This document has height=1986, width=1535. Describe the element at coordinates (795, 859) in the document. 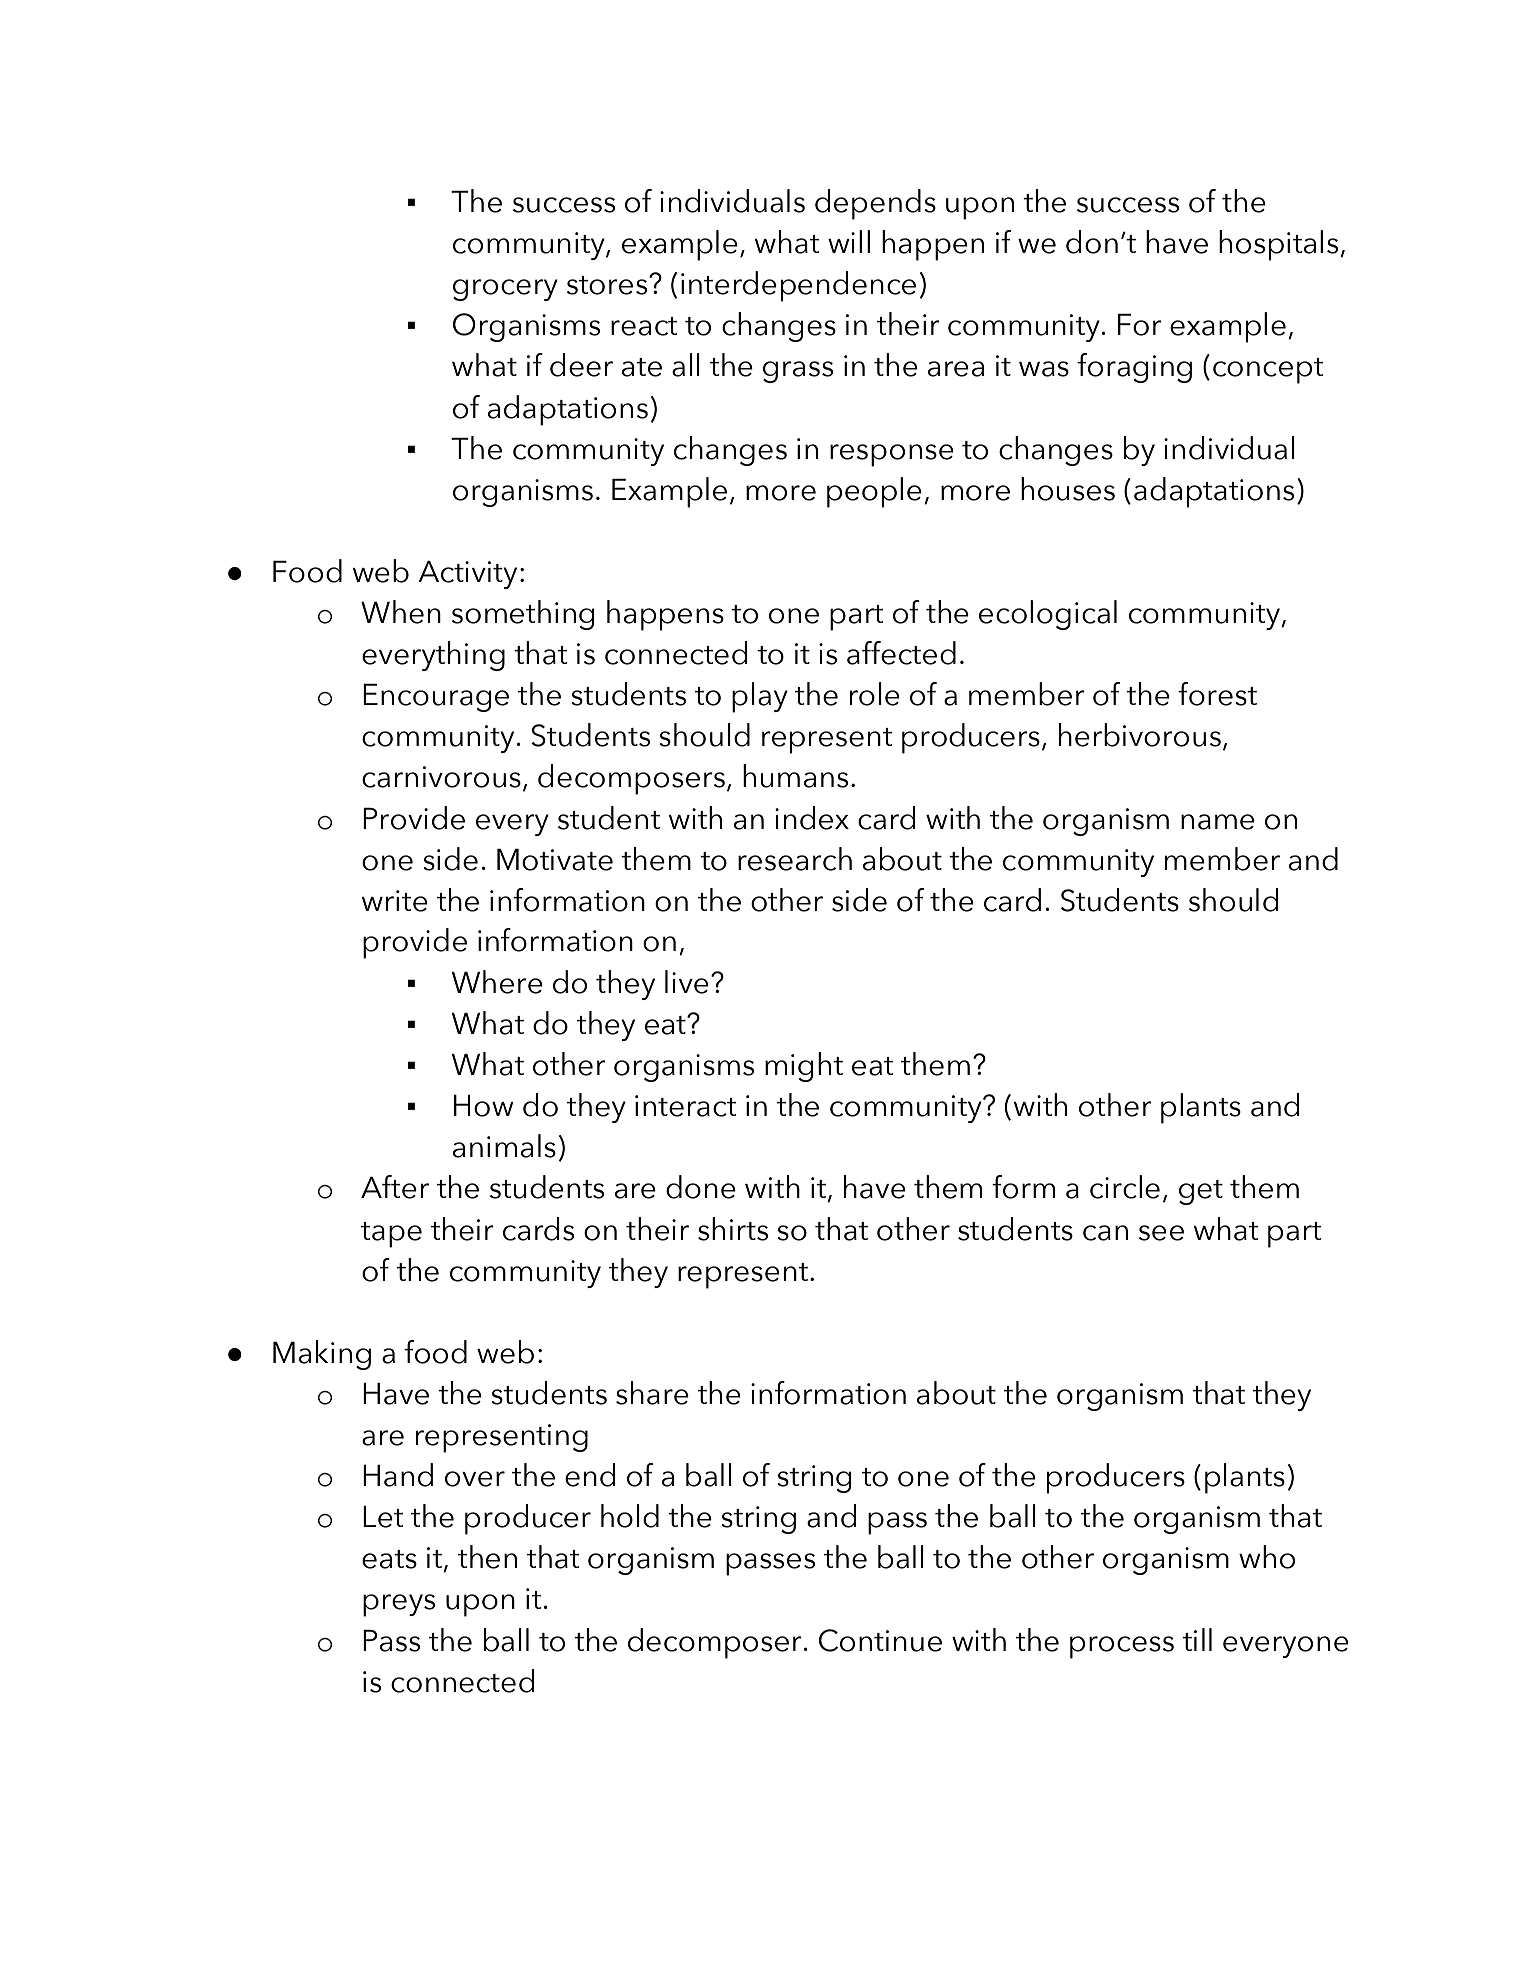

I see `research` at that location.
